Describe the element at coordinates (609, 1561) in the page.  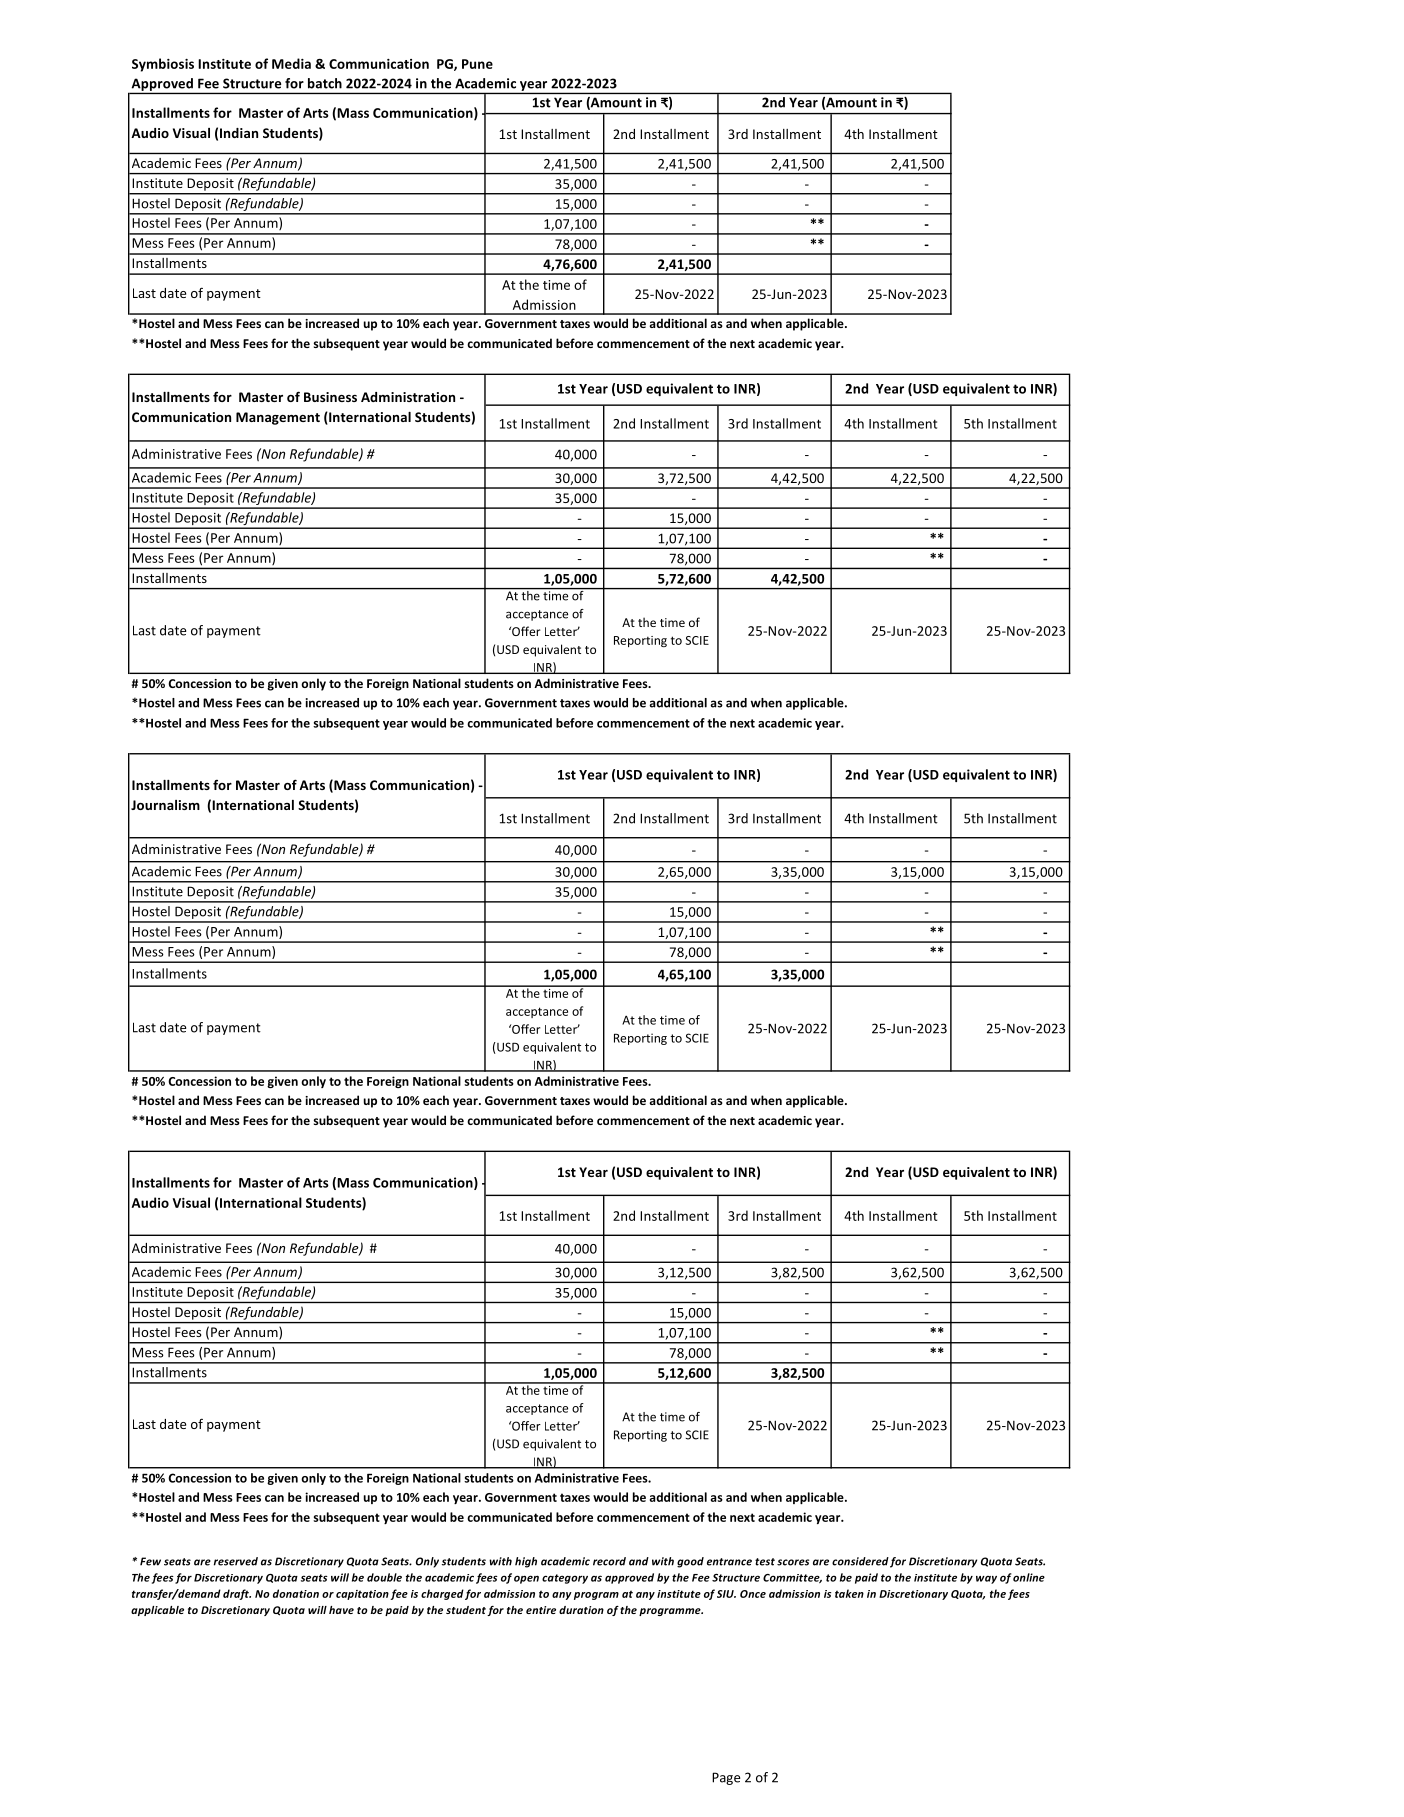
I see `record` at that location.
